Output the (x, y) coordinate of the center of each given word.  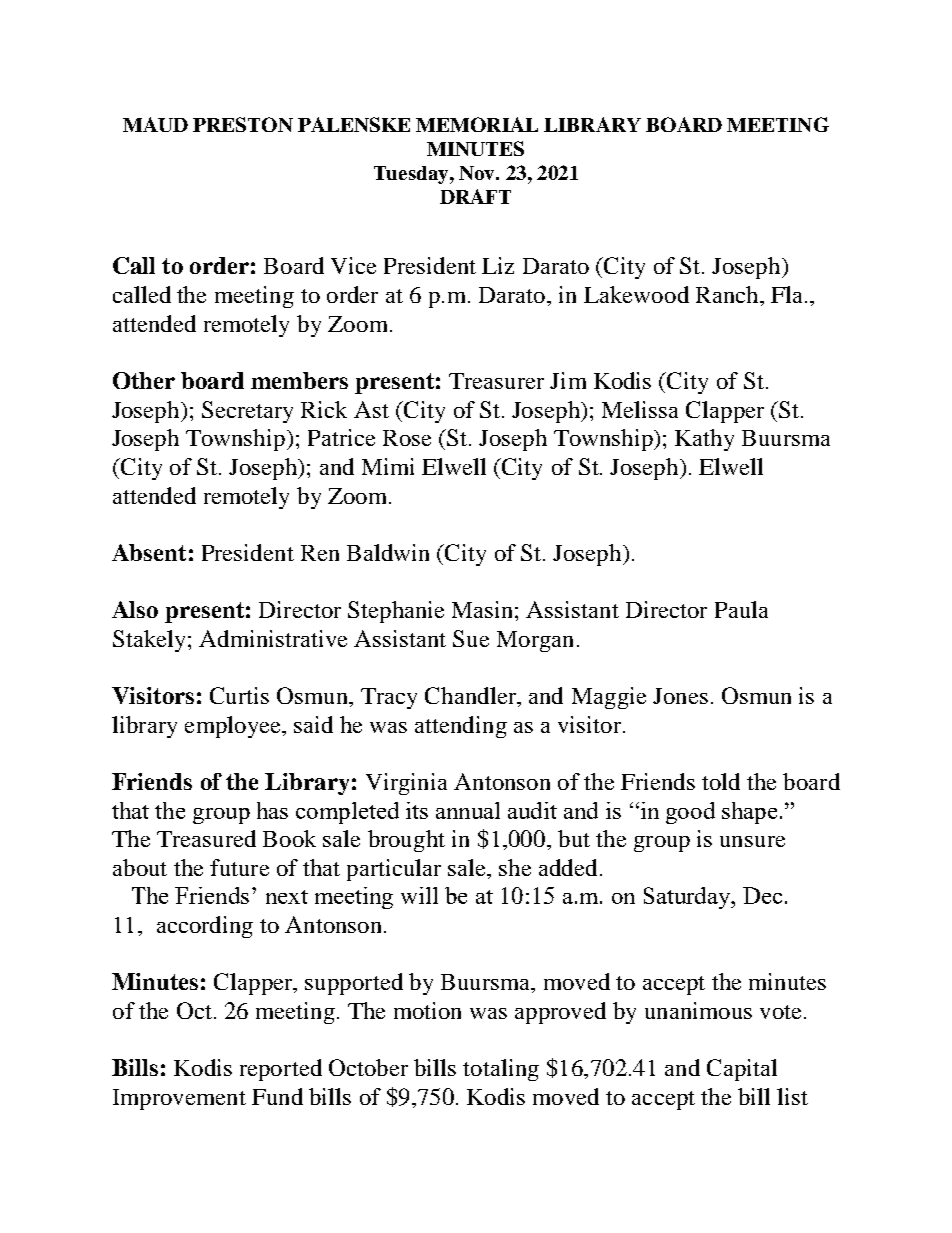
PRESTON (243, 124)
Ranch (728, 294)
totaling (501, 1070)
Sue (471, 638)
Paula (741, 609)
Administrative (273, 638)
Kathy (704, 440)
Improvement (179, 1099)
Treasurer (496, 381)
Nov (478, 173)
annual (468, 810)
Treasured (206, 838)
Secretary (247, 412)
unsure (752, 841)
